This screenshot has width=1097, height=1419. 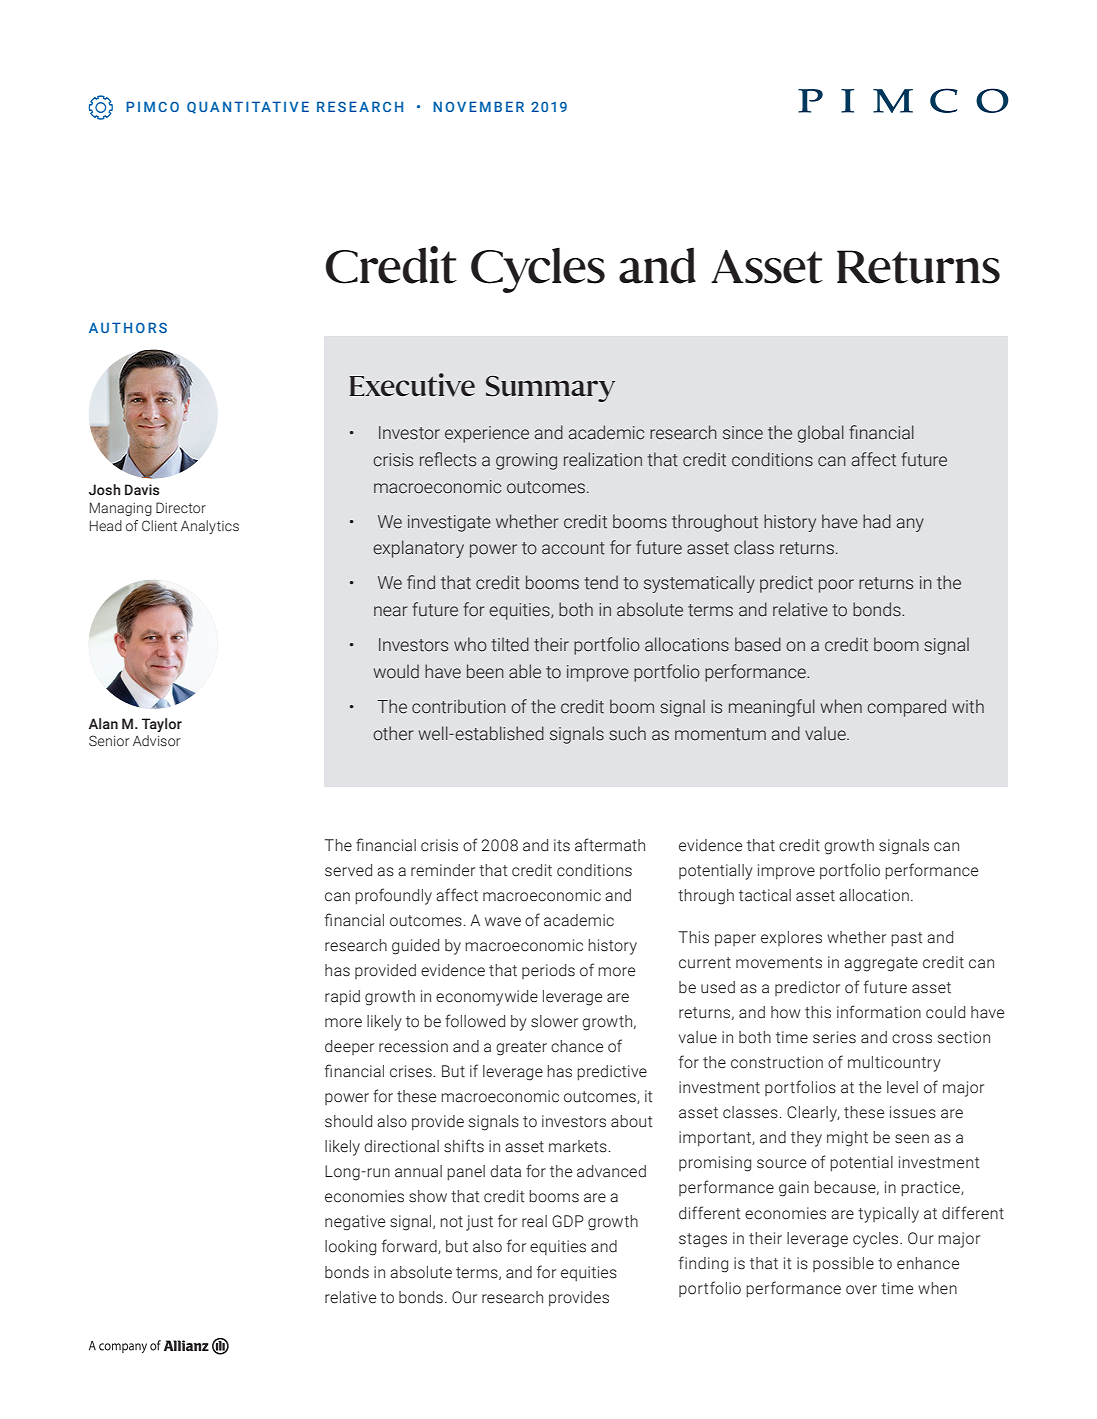 I want to click on periods, so click(x=548, y=971).
